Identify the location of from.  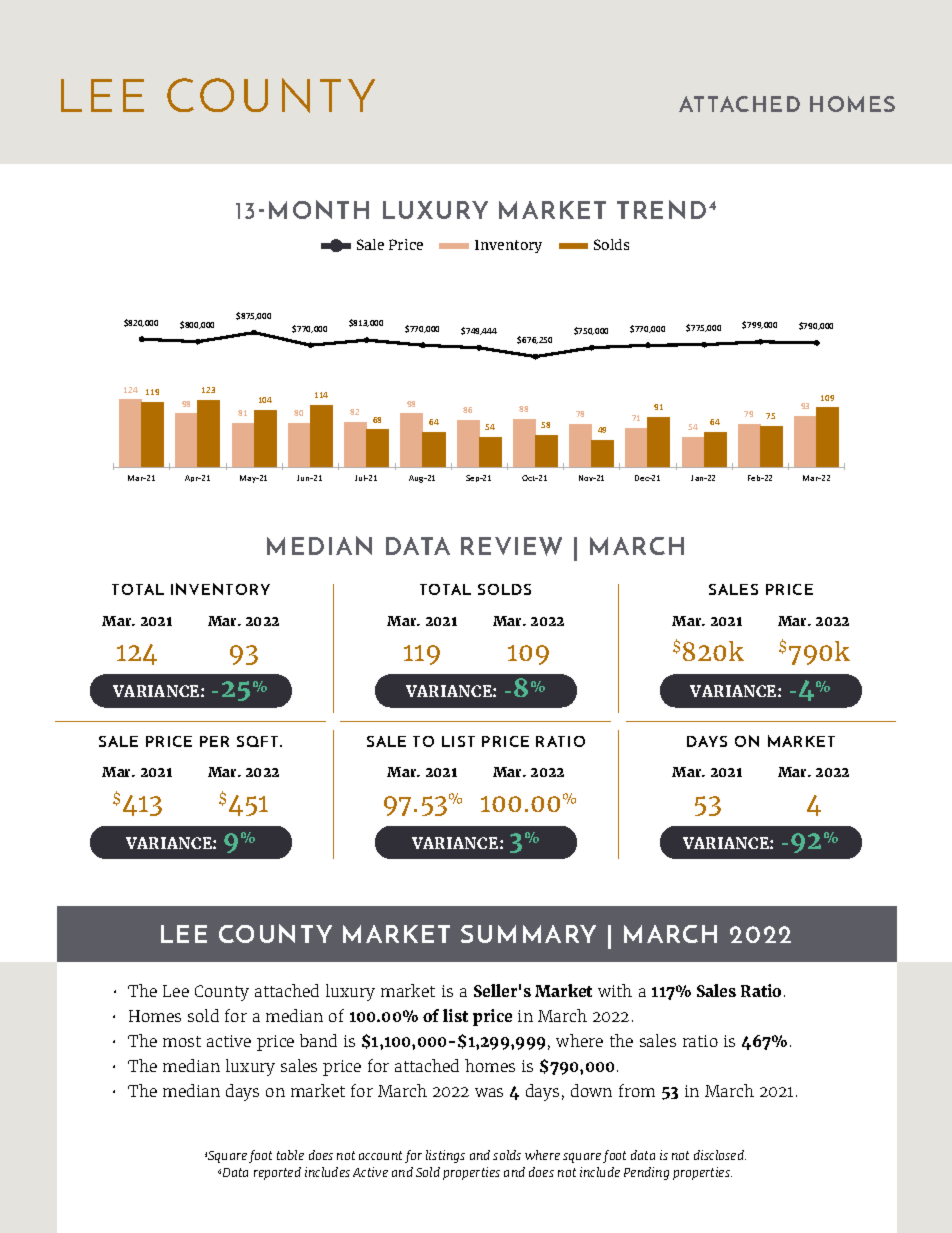
(637, 1090).
